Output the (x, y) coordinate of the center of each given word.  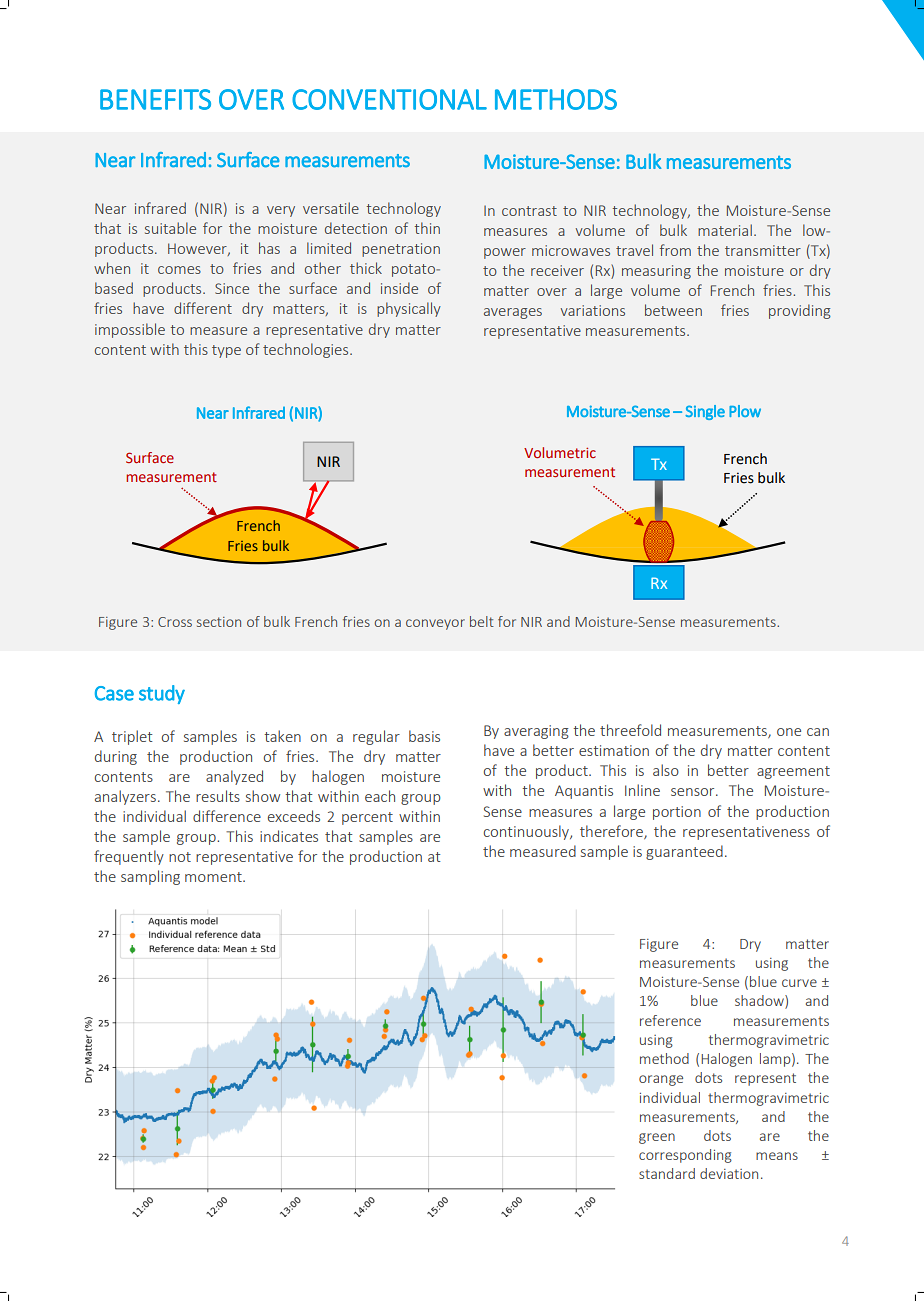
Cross (175, 622)
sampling (150, 877)
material (725, 230)
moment (214, 877)
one (789, 732)
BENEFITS (155, 99)
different (203, 308)
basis (424, 736)
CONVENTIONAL (389, 99)
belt (482, 621)
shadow (760, 1002)
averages (513, 313)
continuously (527, 832)
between (673, 310)
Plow (745, 411)
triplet (132, 737)
